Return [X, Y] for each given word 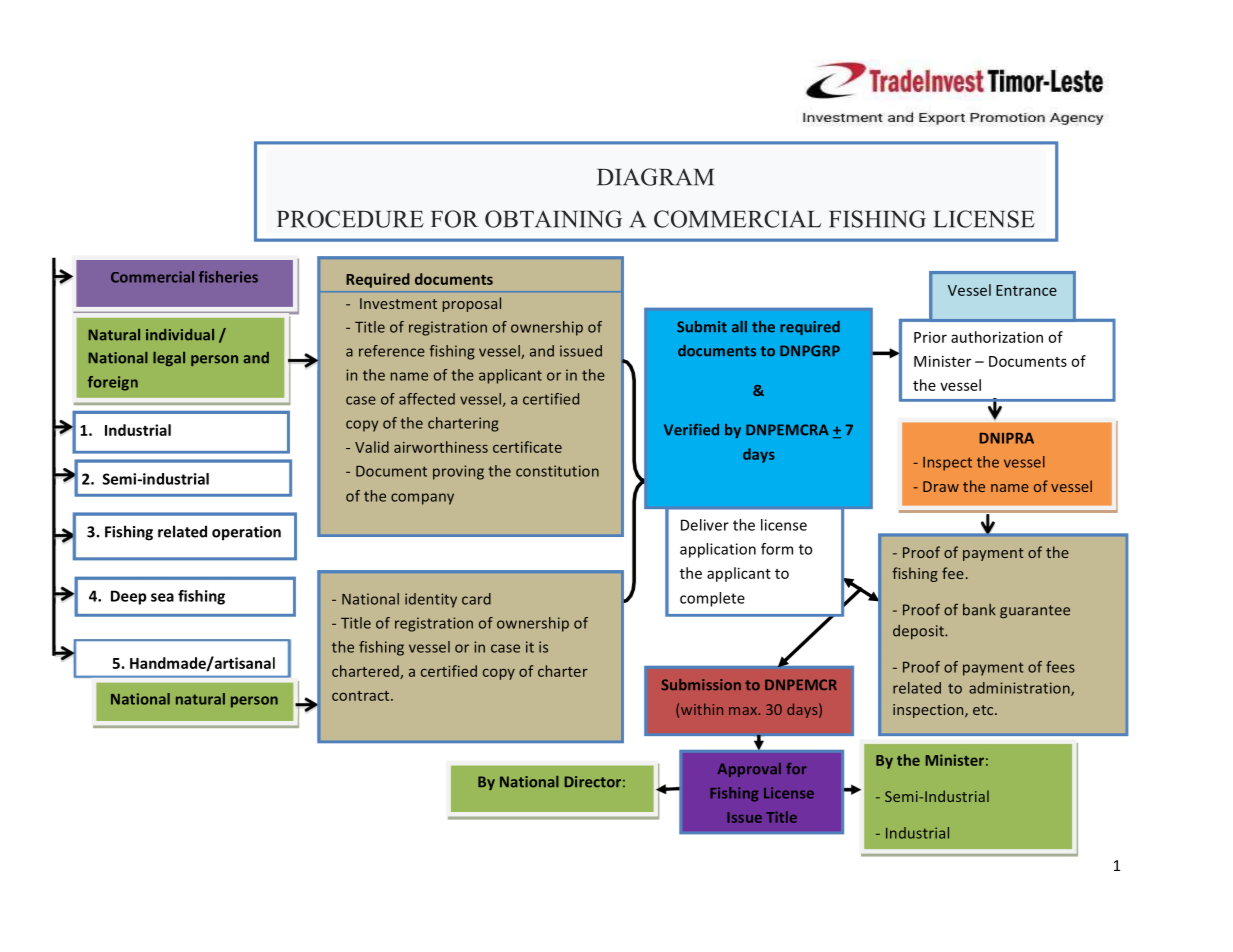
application [718, 550]
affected [427, 399]
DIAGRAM [655, 177]
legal [169, 359]
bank [979, 609]
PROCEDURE [350, 219]
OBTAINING [553, 219]
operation [246, 533]
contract [362, 696]
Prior [930, 337]
